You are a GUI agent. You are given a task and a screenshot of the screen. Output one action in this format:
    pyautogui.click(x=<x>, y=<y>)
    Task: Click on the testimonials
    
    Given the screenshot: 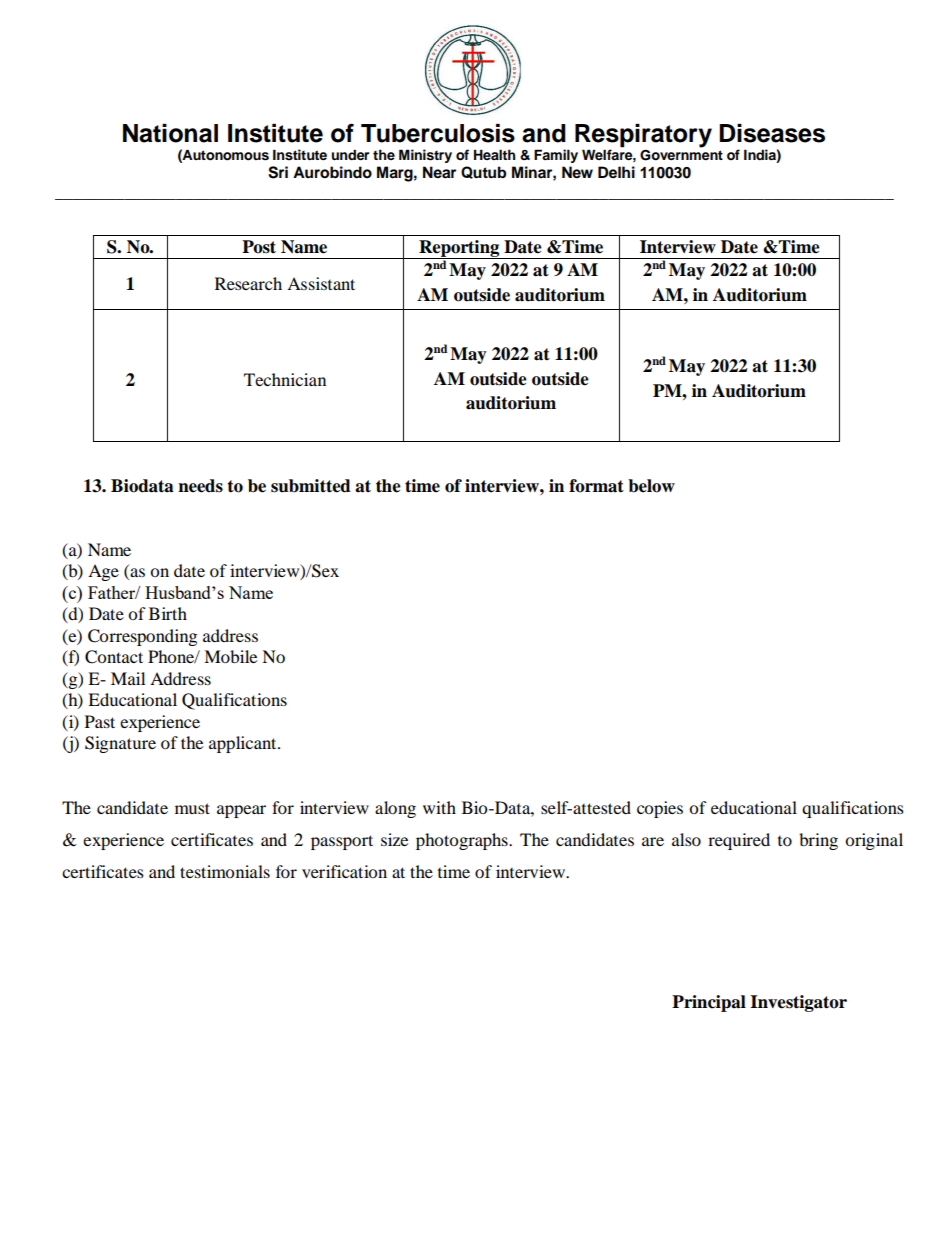 What is the action you would take?
    pyautogui.click(x=225, y=871)
